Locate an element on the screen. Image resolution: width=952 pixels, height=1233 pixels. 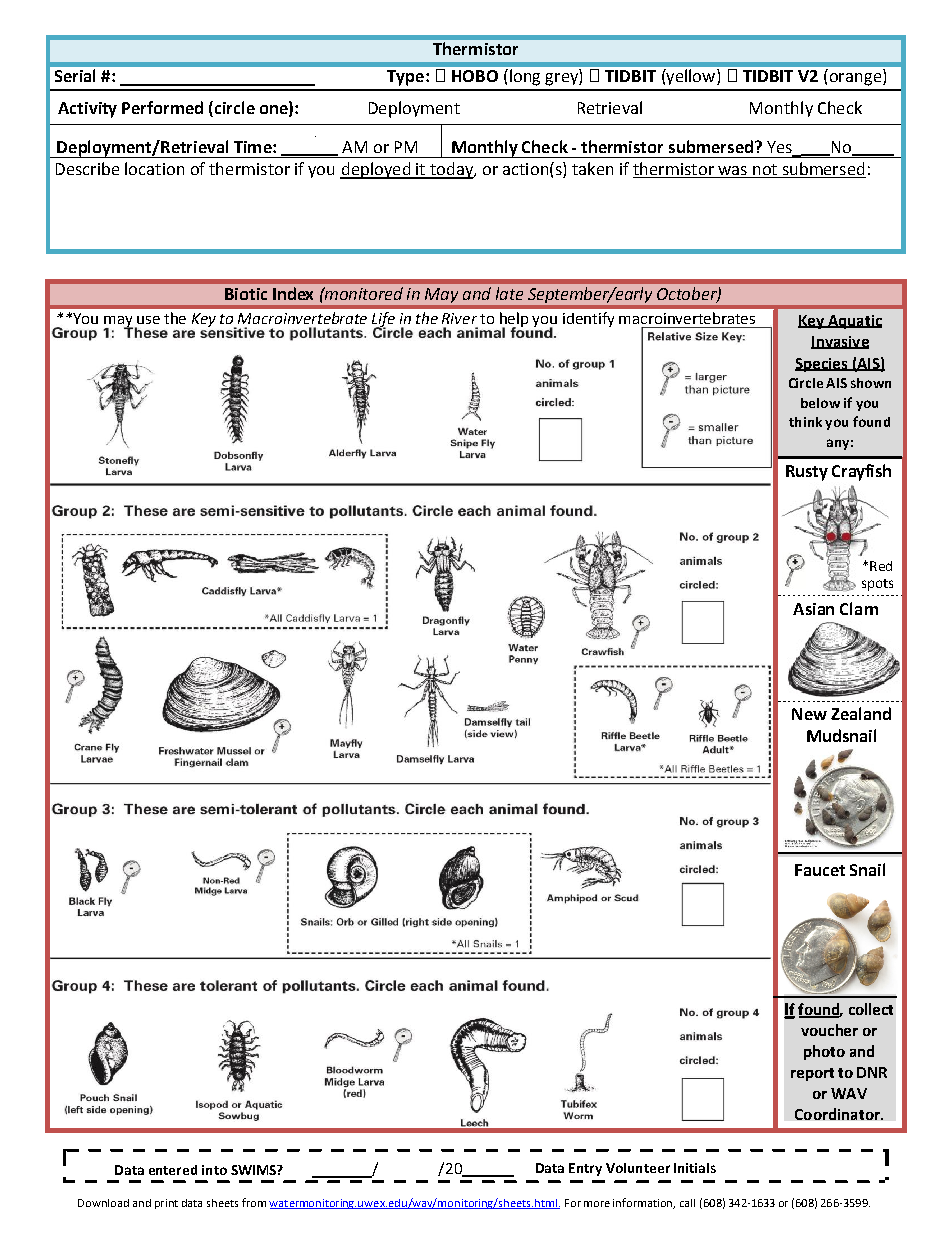
collect is located at coordinates (871, 1009).
